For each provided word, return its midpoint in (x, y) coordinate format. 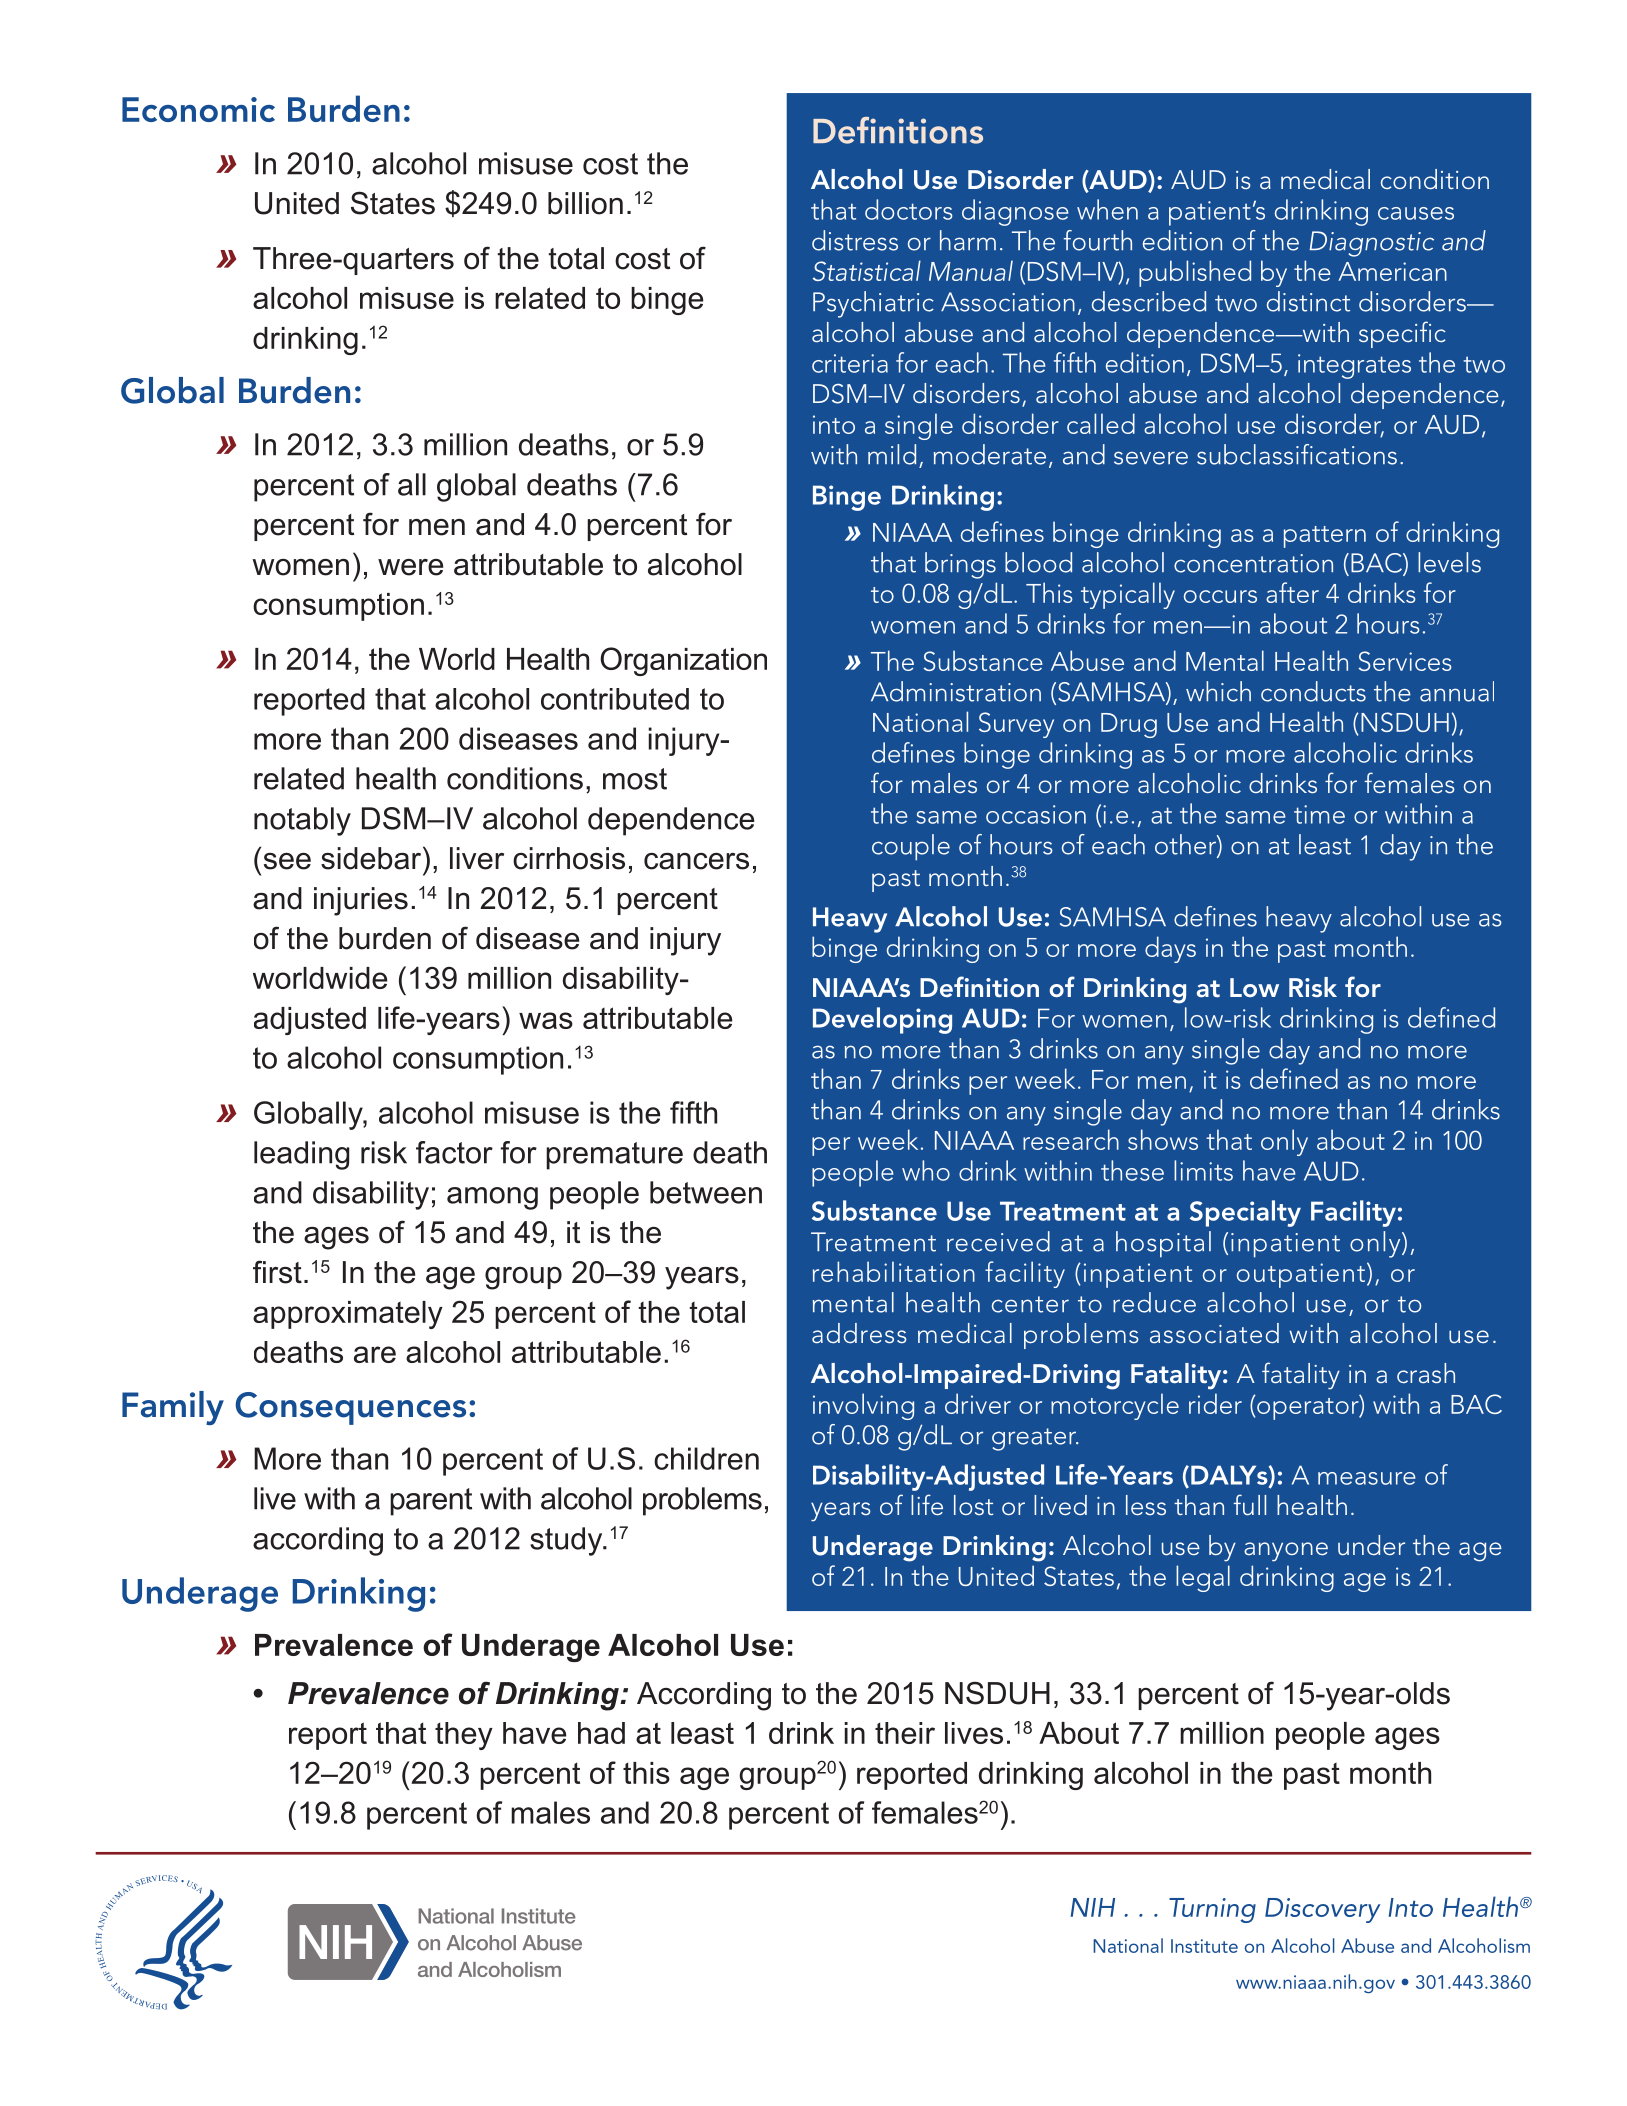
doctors (908, 209)
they (464, 1736)
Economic (198, 109)
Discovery (1322, 1910)
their (905, 1733)
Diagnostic (1371, 244)
